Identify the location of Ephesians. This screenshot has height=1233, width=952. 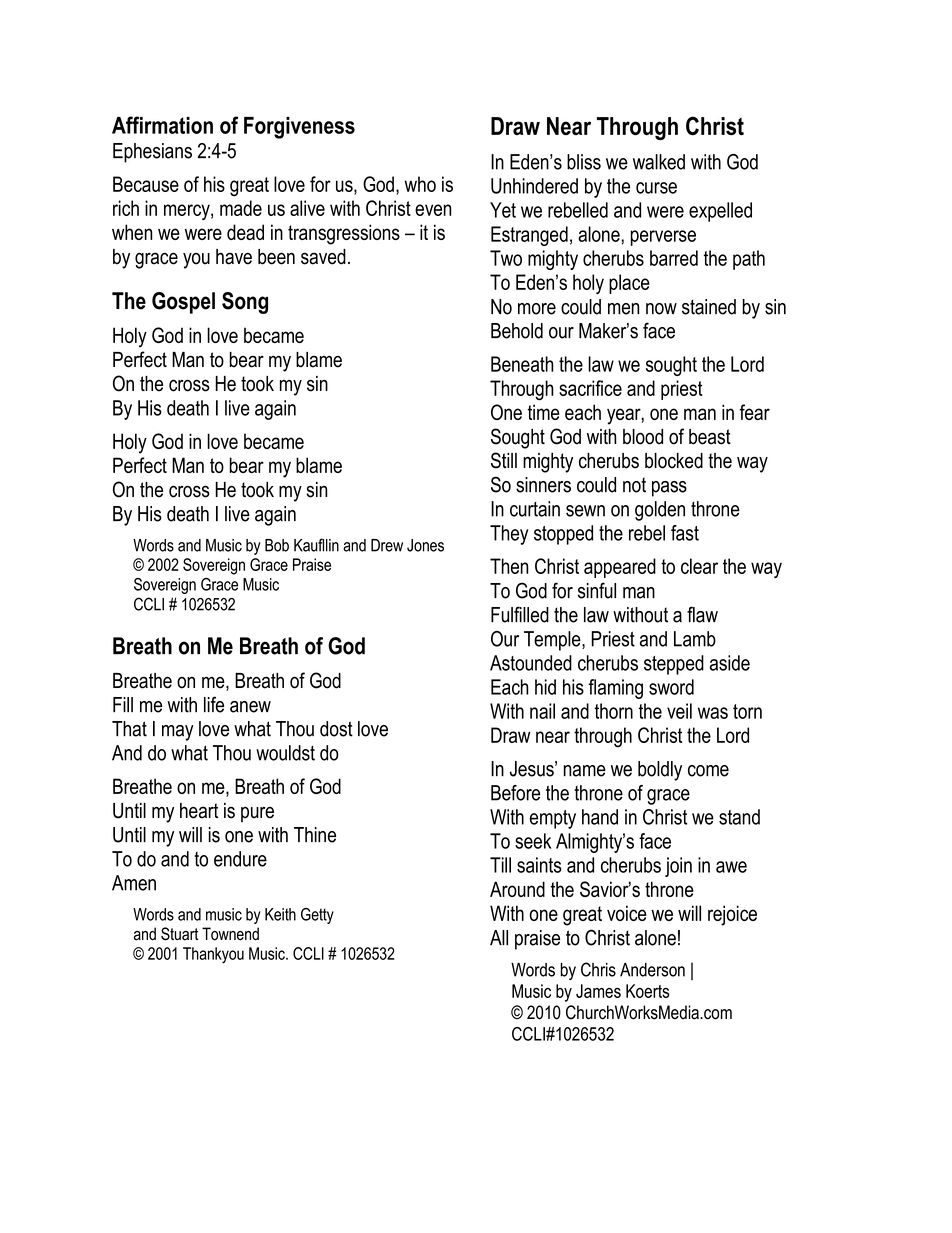
(152, 153).
